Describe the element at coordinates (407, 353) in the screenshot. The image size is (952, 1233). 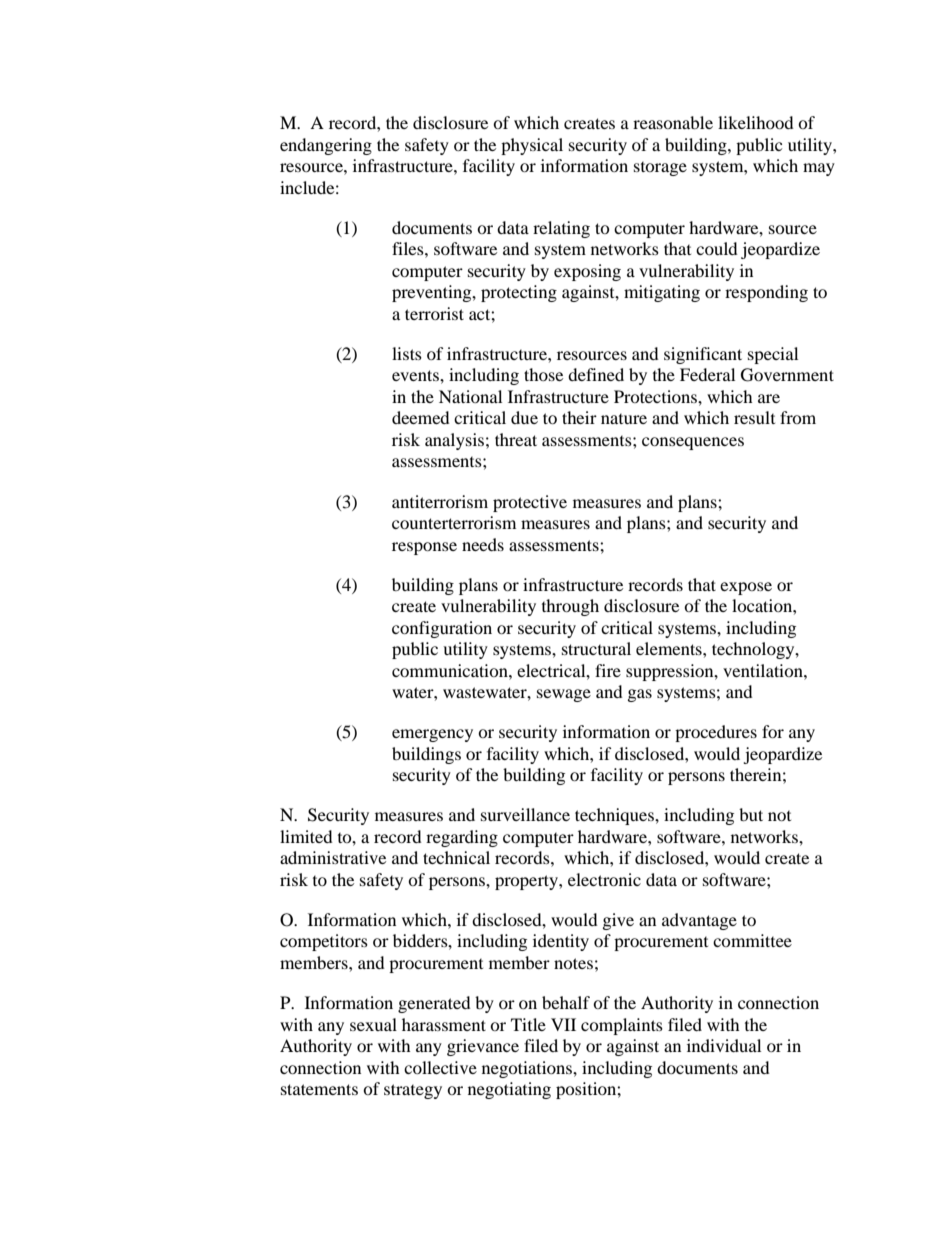
I see `lists` at that location.
